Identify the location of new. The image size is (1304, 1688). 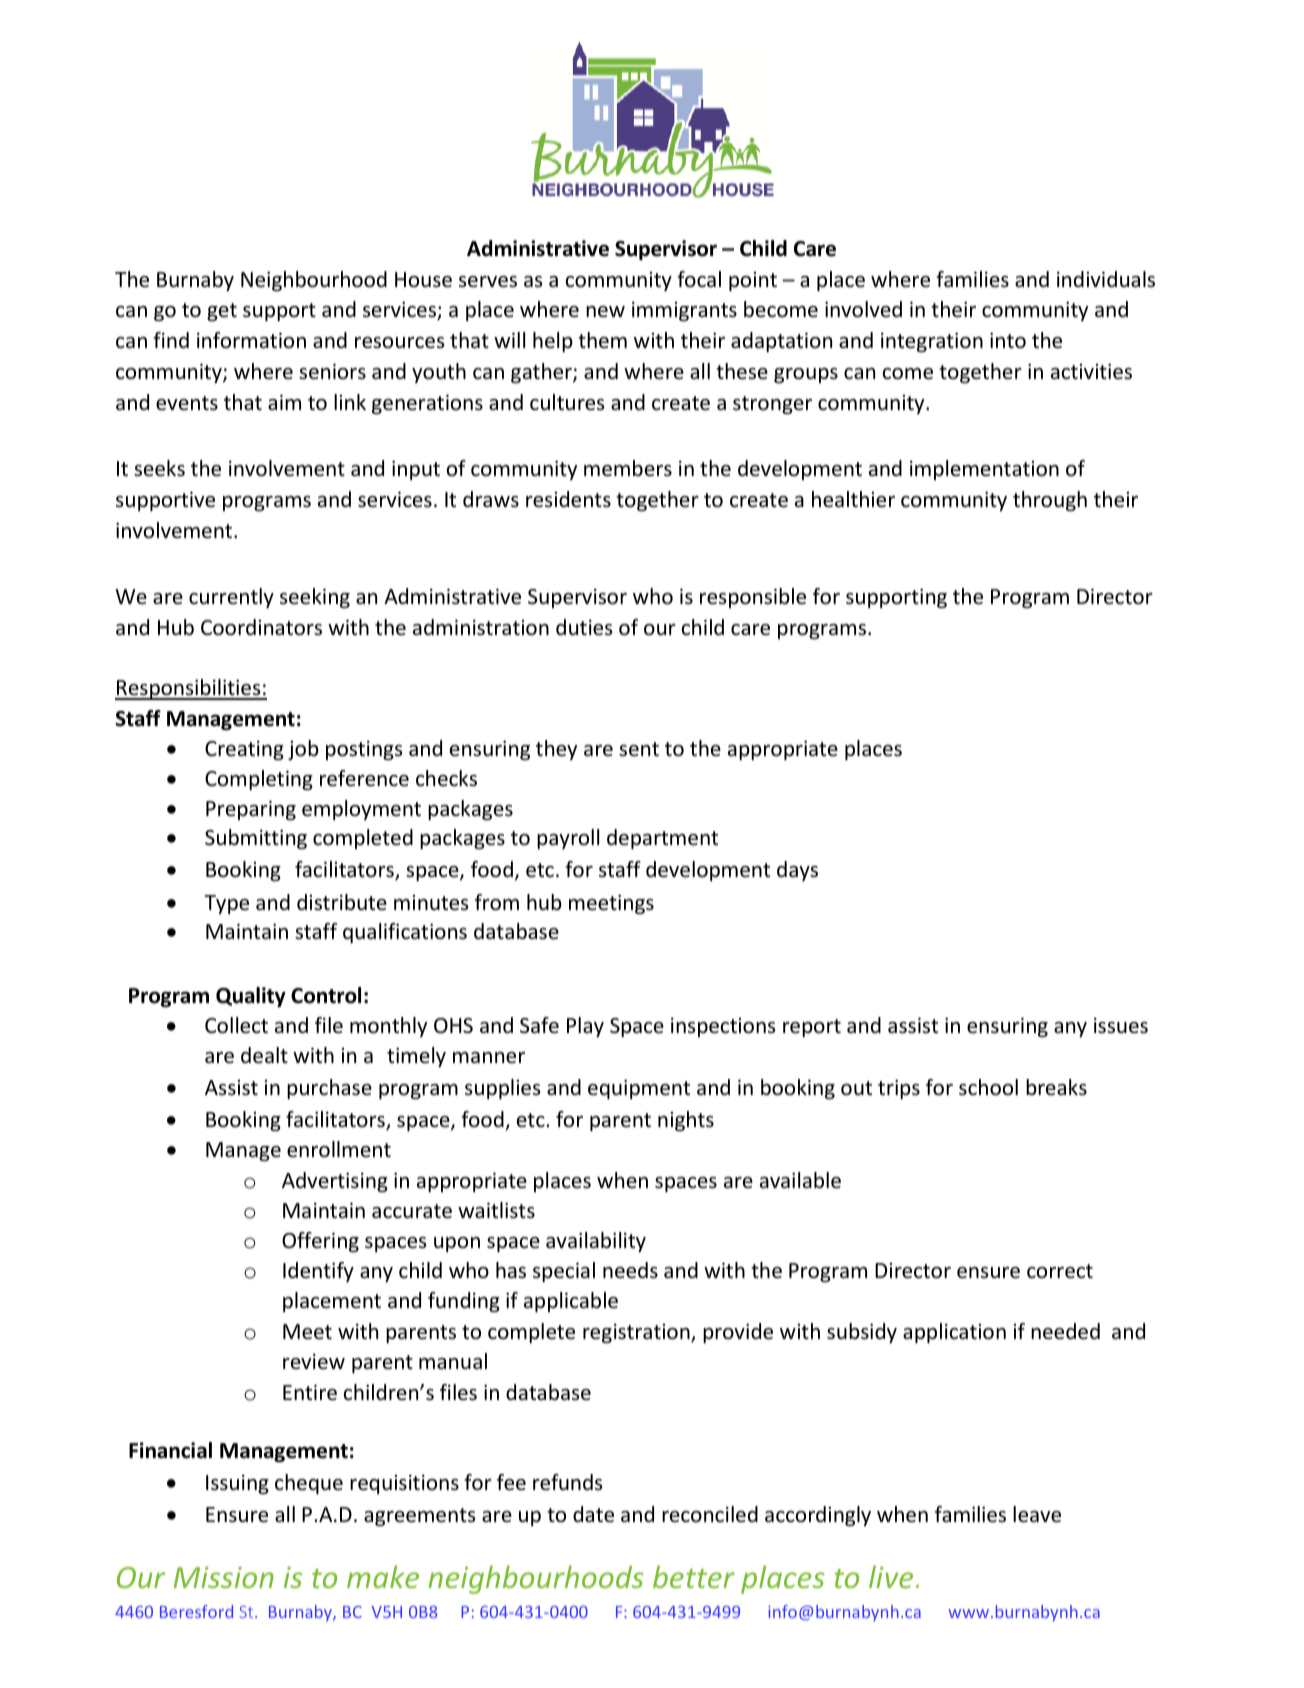
(605, 312).
